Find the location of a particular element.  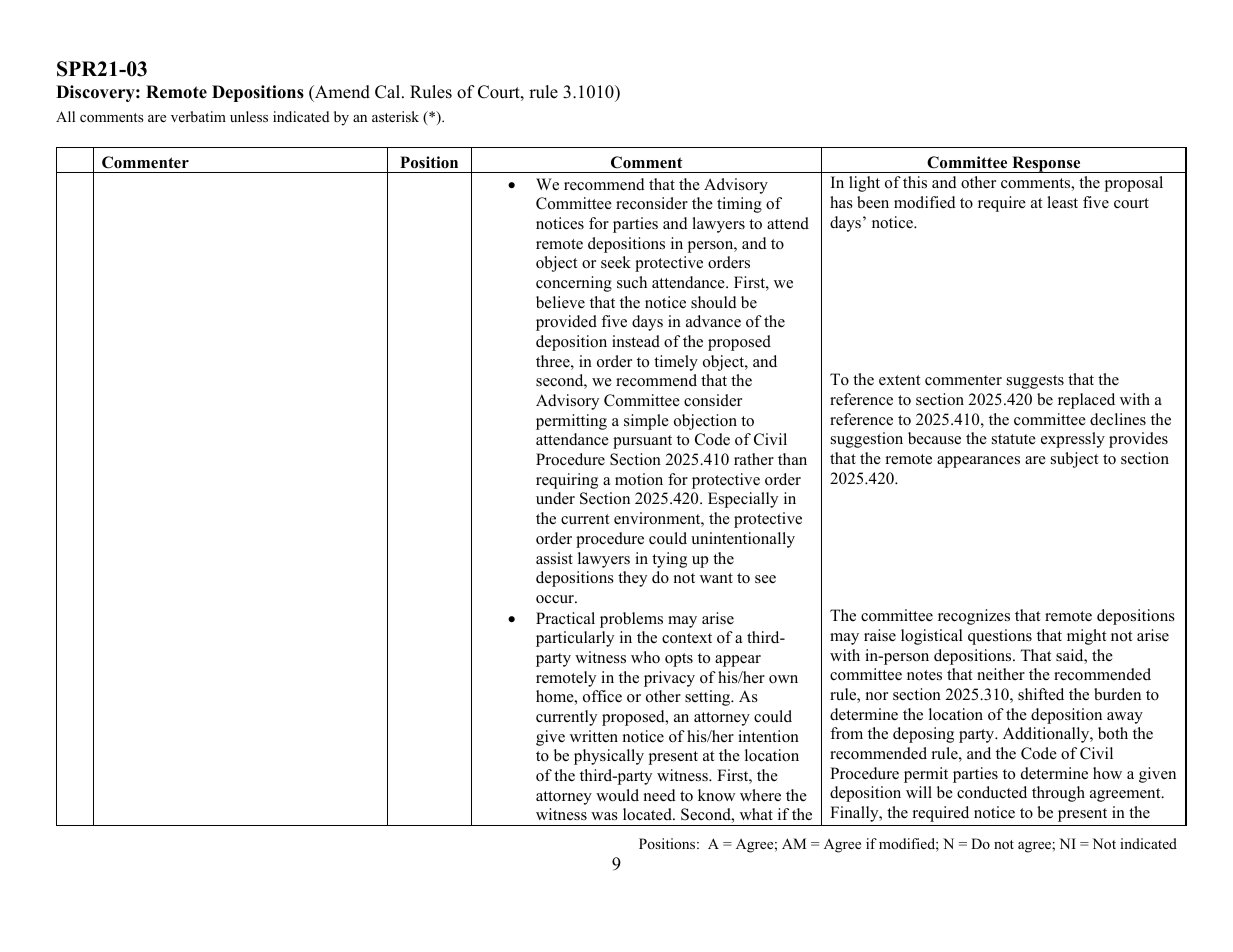

through is located at coordinates (1058, 794).
